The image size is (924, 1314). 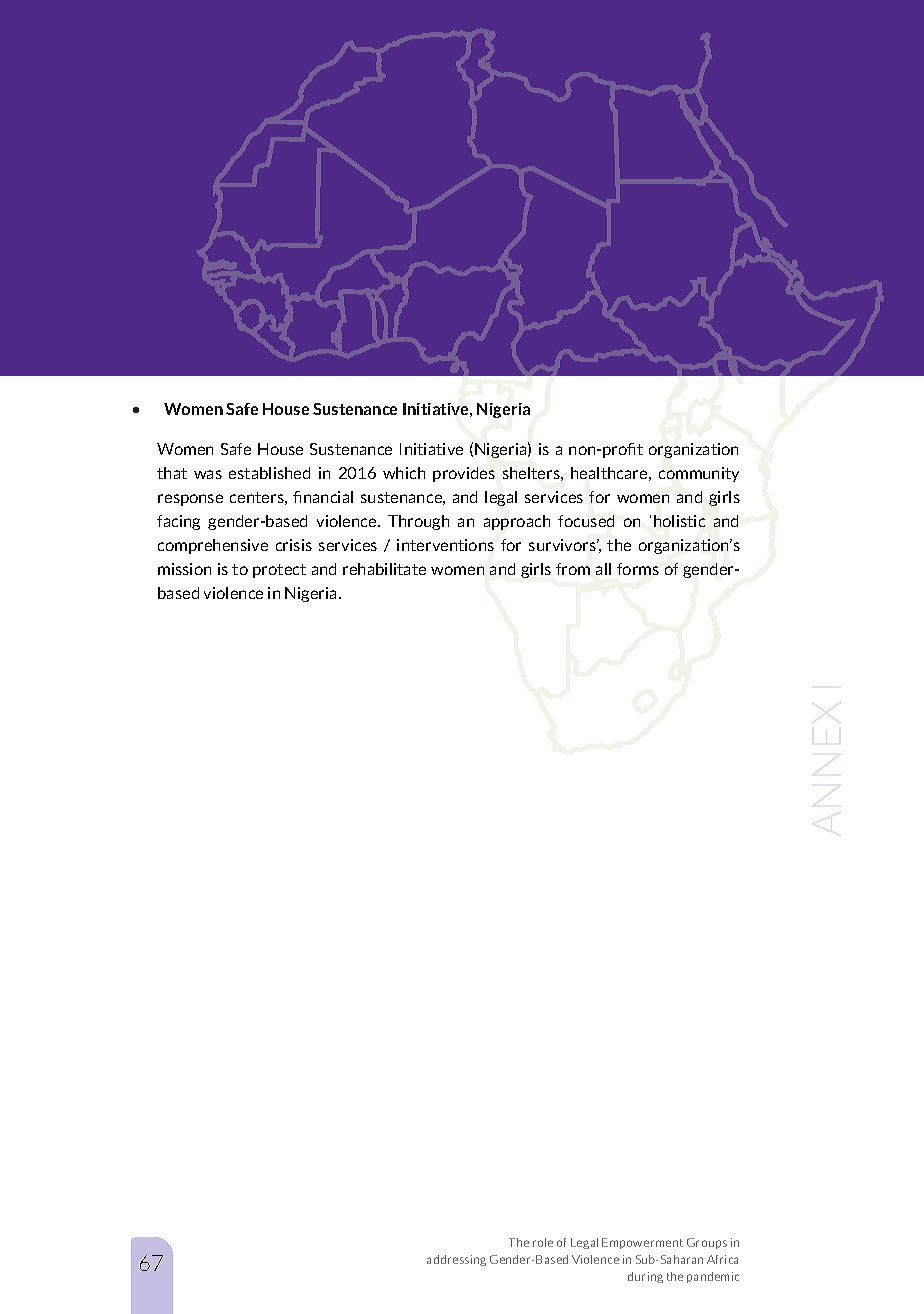 I want to click on holistic, so click(x=679, y=521).
